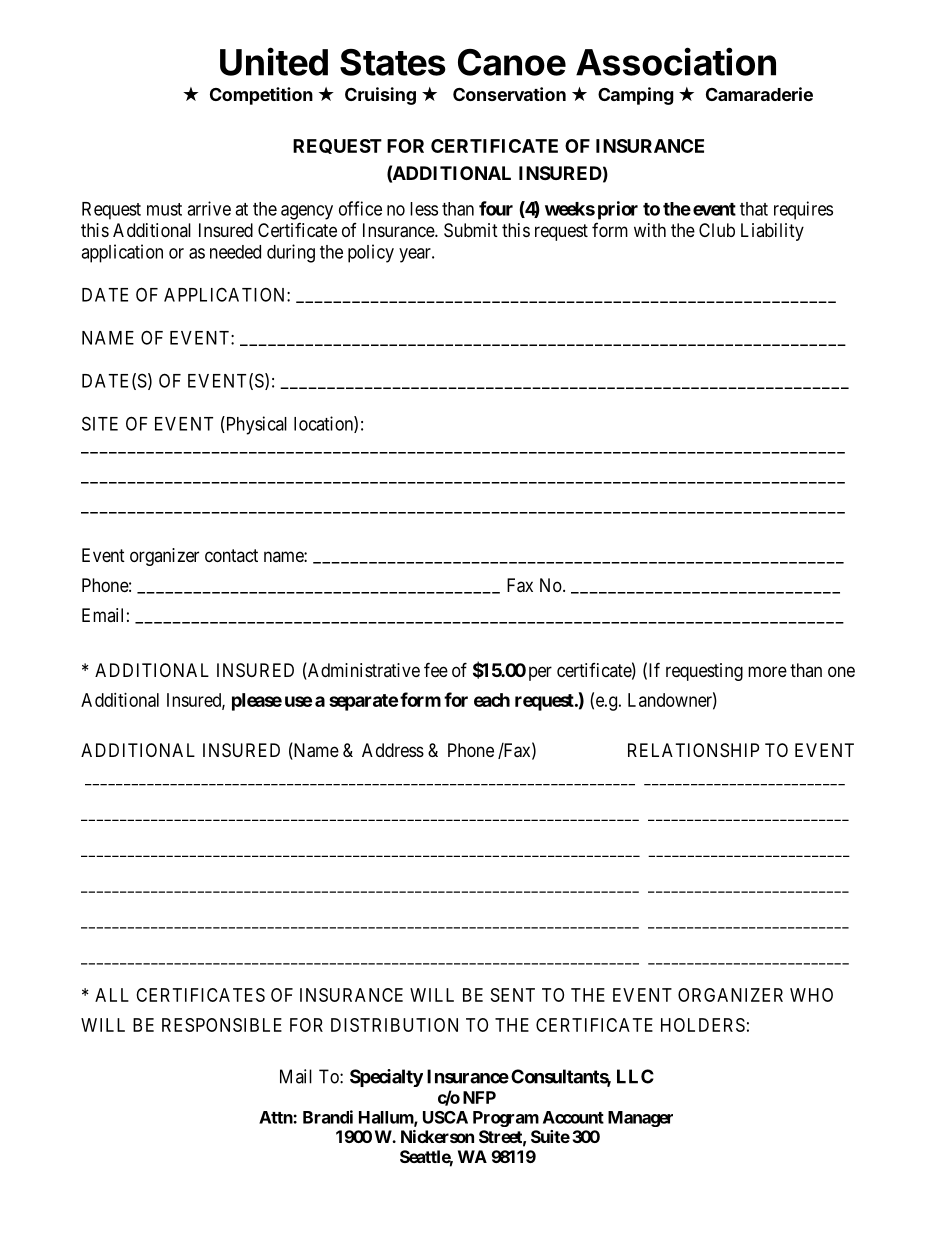  I want to click on NFP, so click(479, 1097).
